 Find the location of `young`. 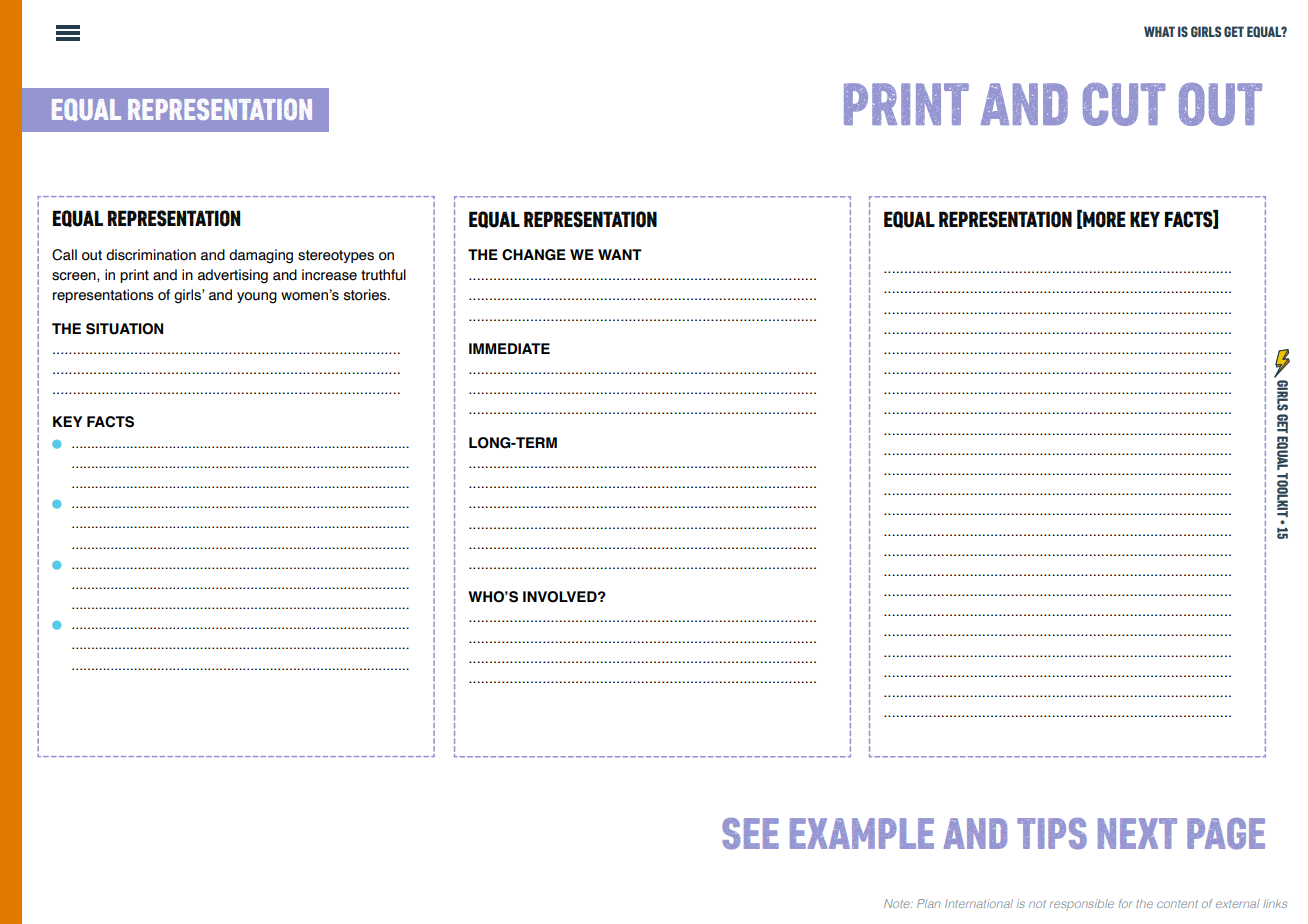

young is located at coordinates (257, 298).
